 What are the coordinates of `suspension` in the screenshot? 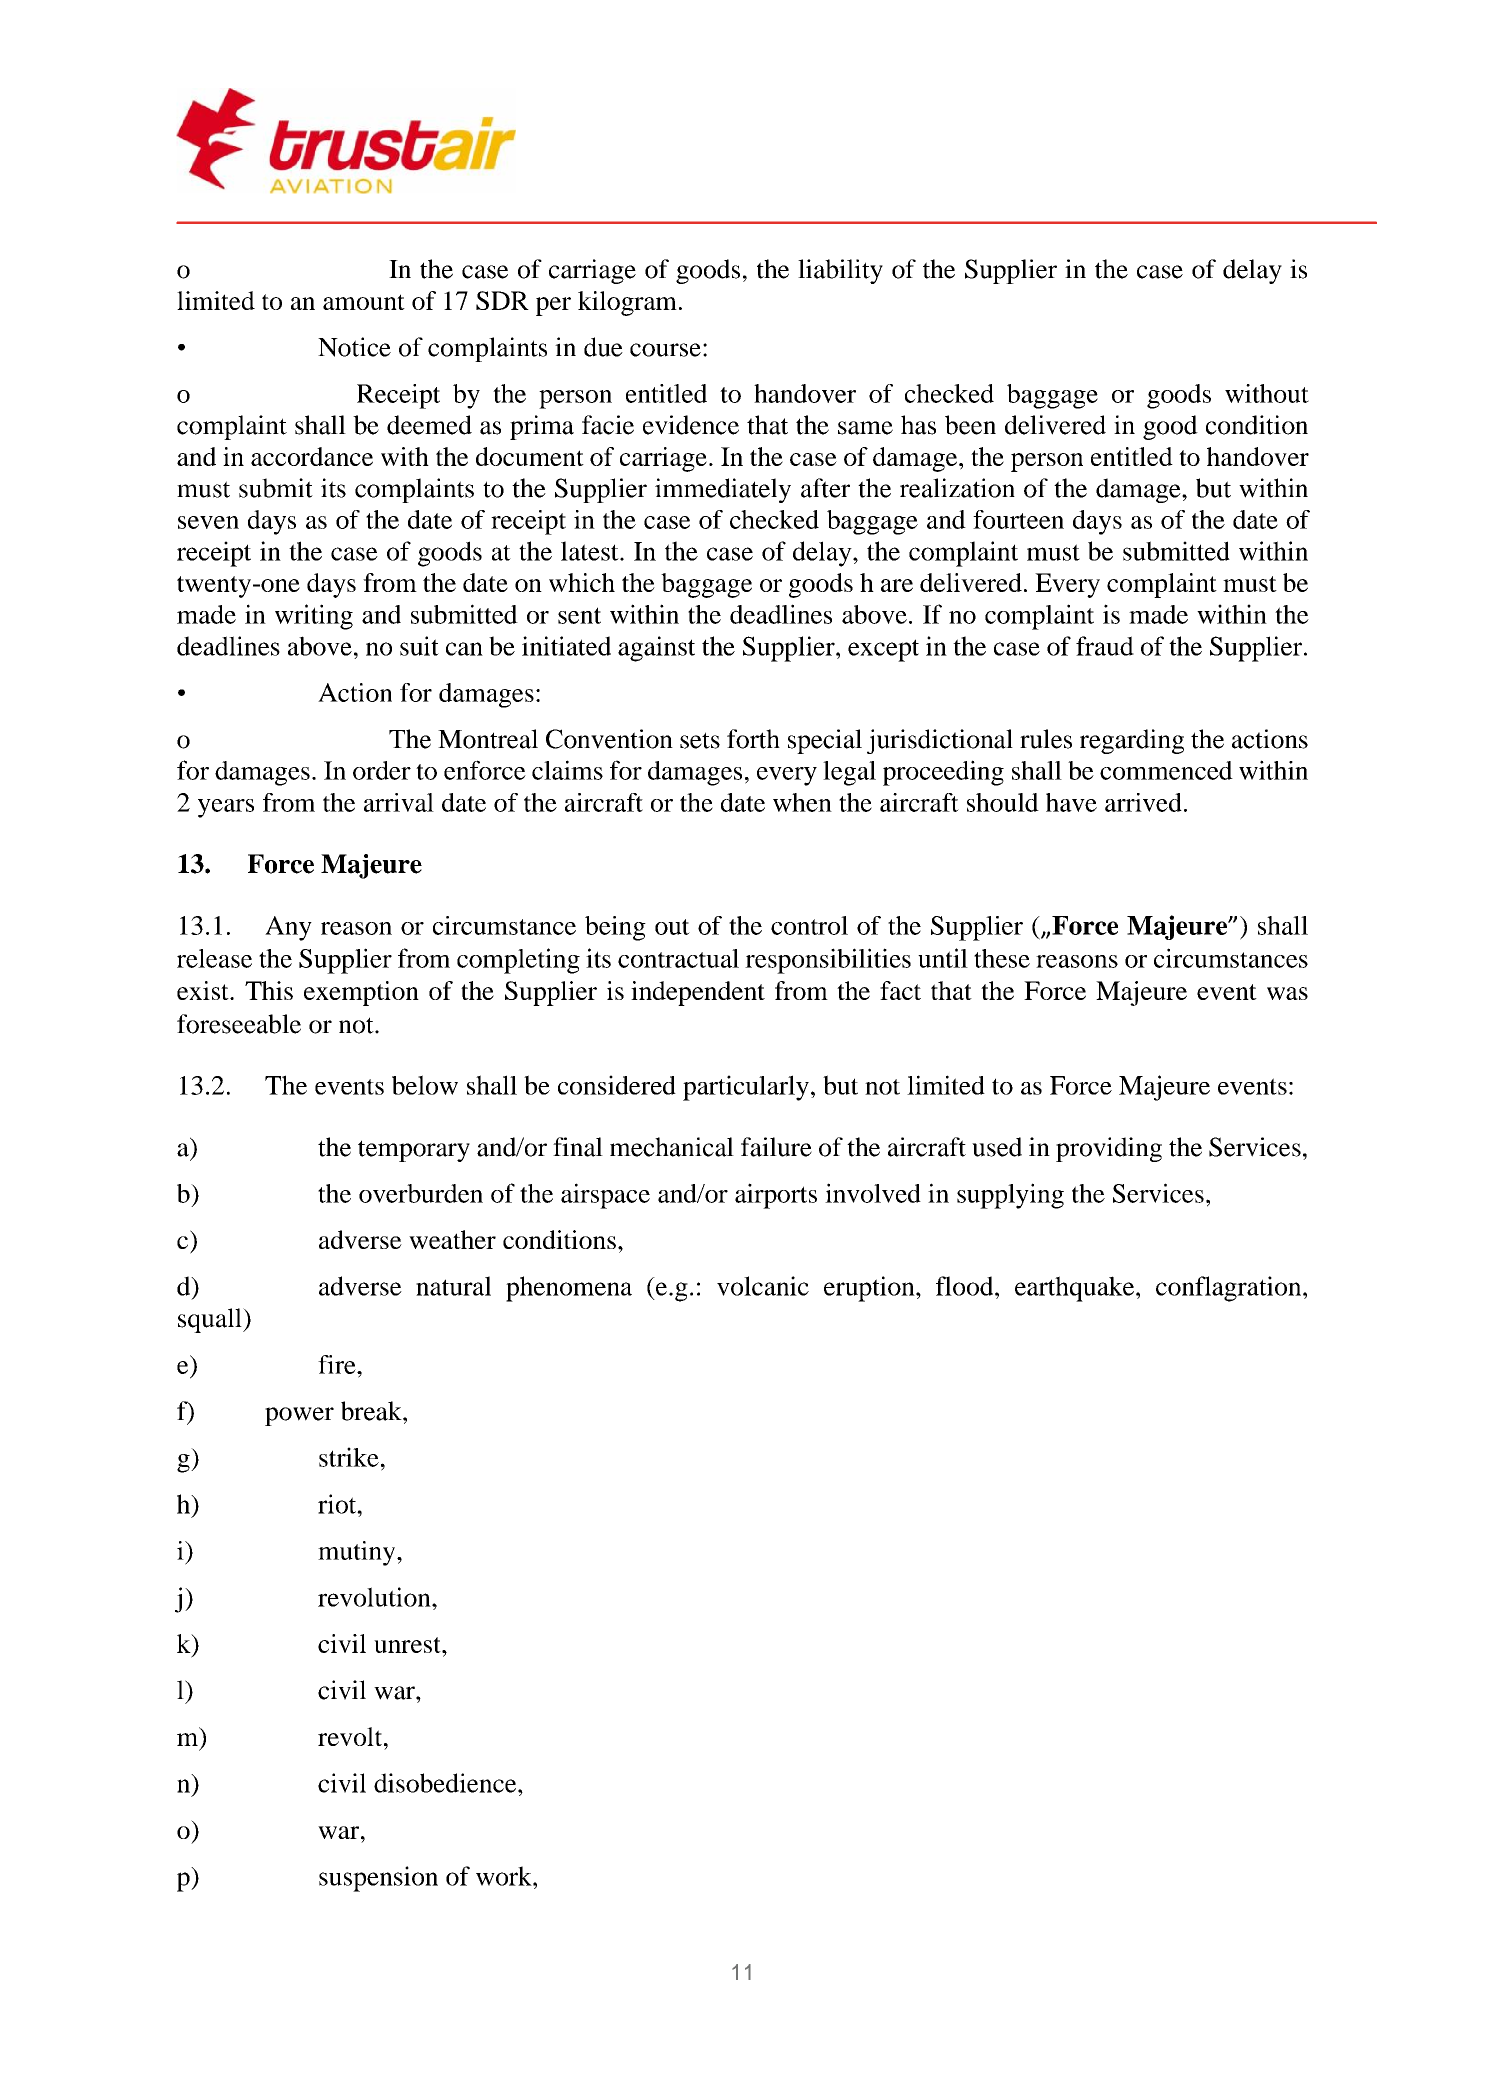 It's located at (378, 1879).
